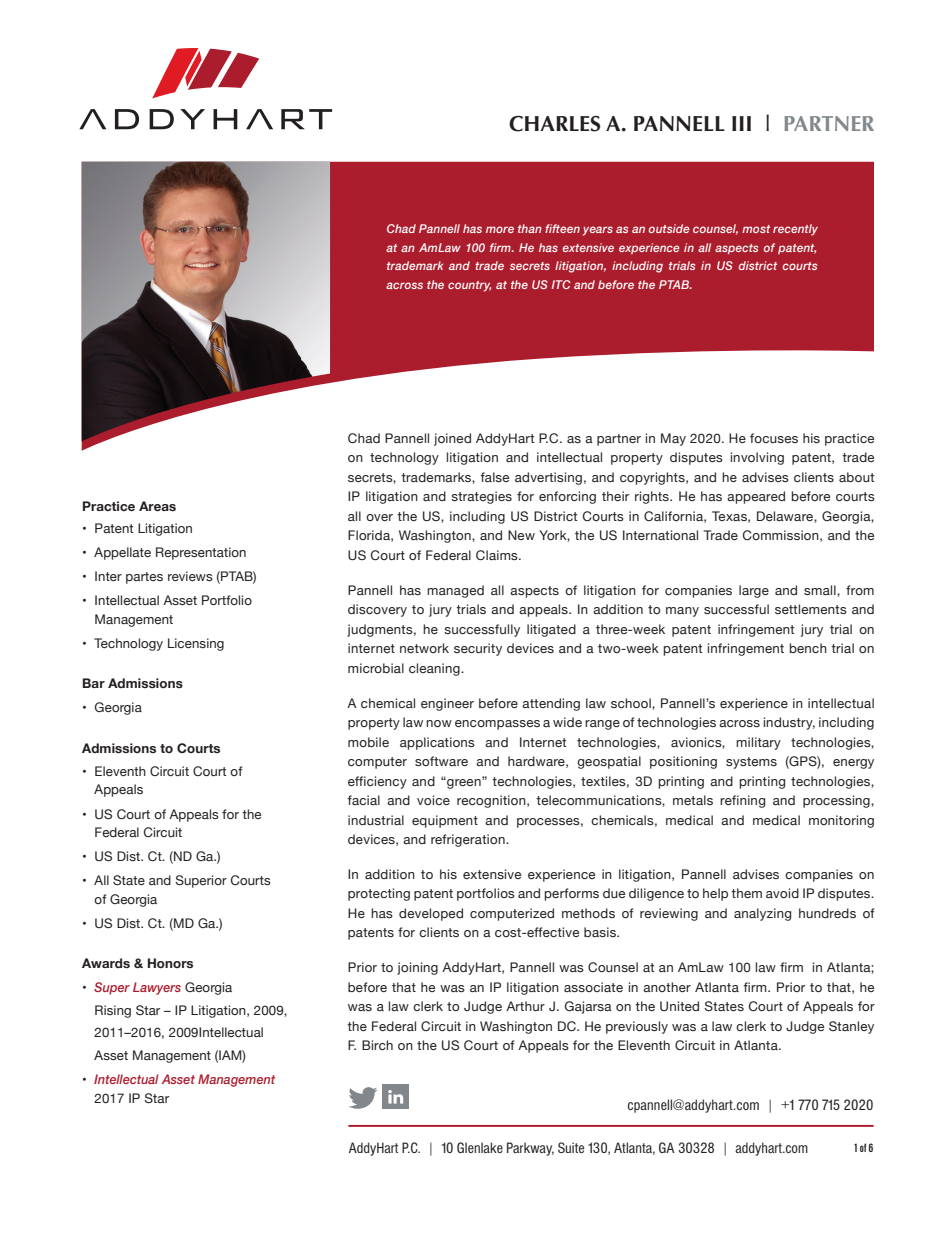 The height and width of the screenshot is (1233, 952). What do you see at coordinates (758, 743) in the screenshot?
I see `military` at bounding box center [758, 743].
